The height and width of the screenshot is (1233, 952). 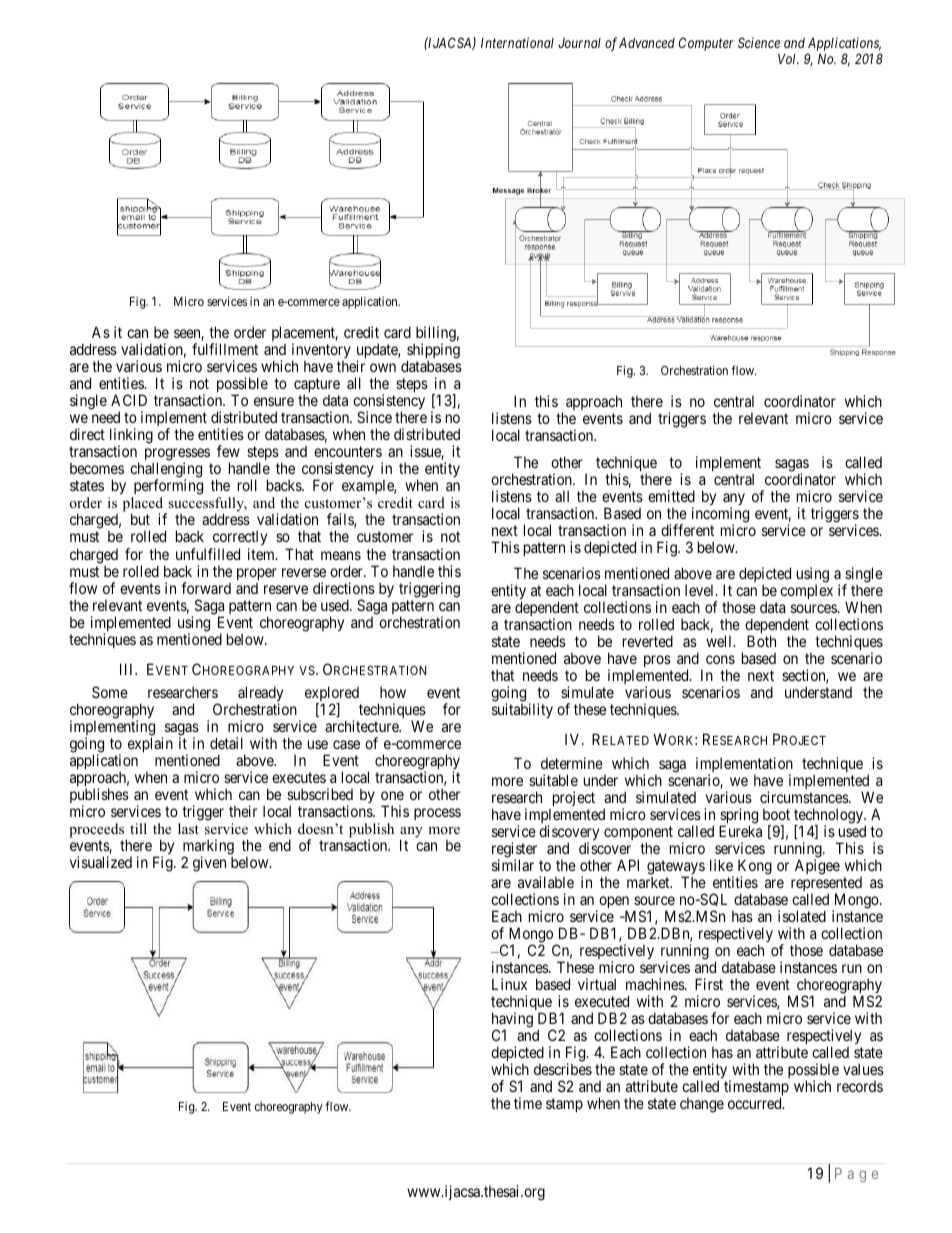 I want to click on having, so click(x=512, y=1021).
